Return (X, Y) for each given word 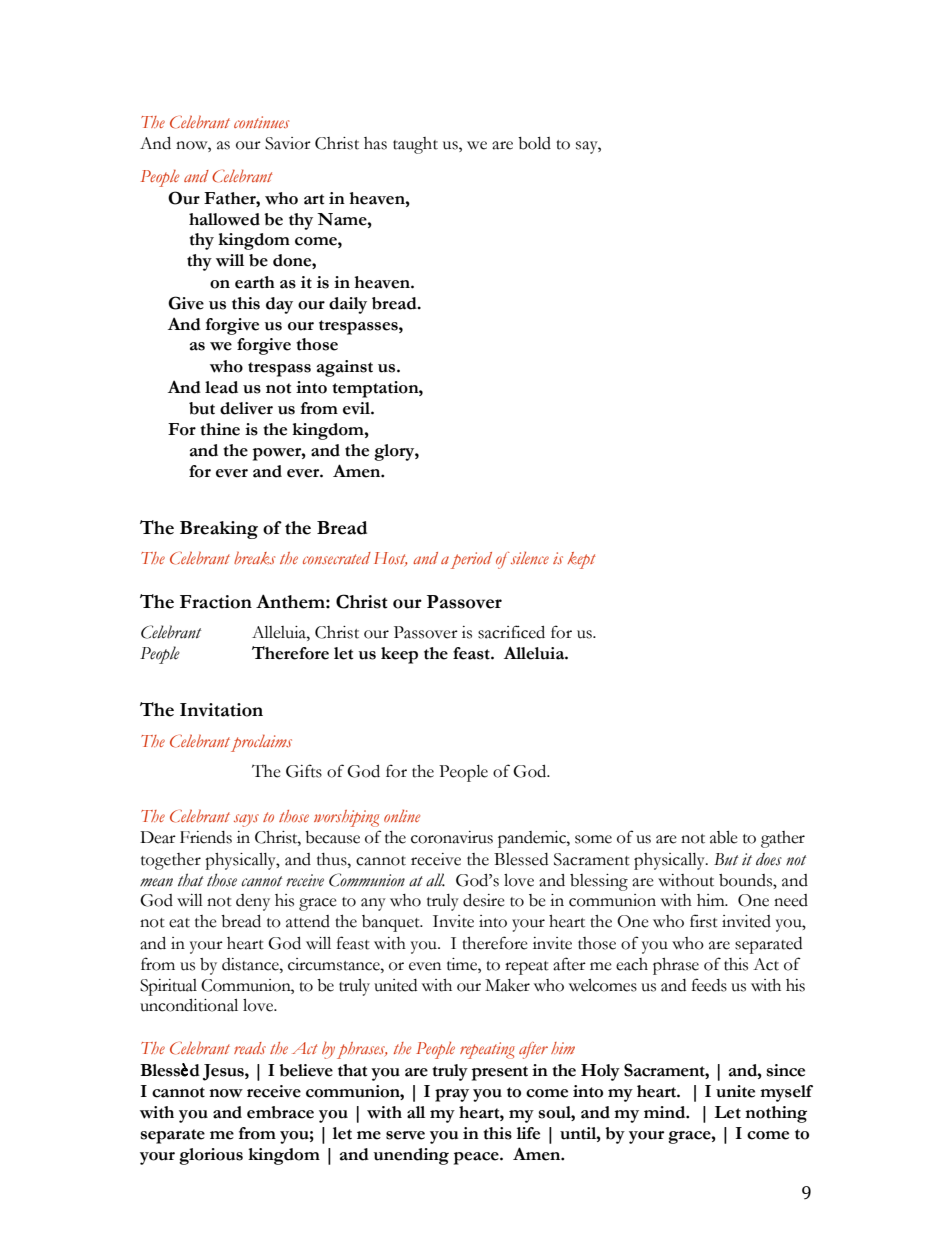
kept (581, 560)
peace (477, 1158)
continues (261, 122)
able (724, 837)
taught (415, 145)
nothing (776, 1114)
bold (534, 143)
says (246, 820)
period (471, 560)
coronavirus (452, 837)
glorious (211, 1156)
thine (220, 429)
